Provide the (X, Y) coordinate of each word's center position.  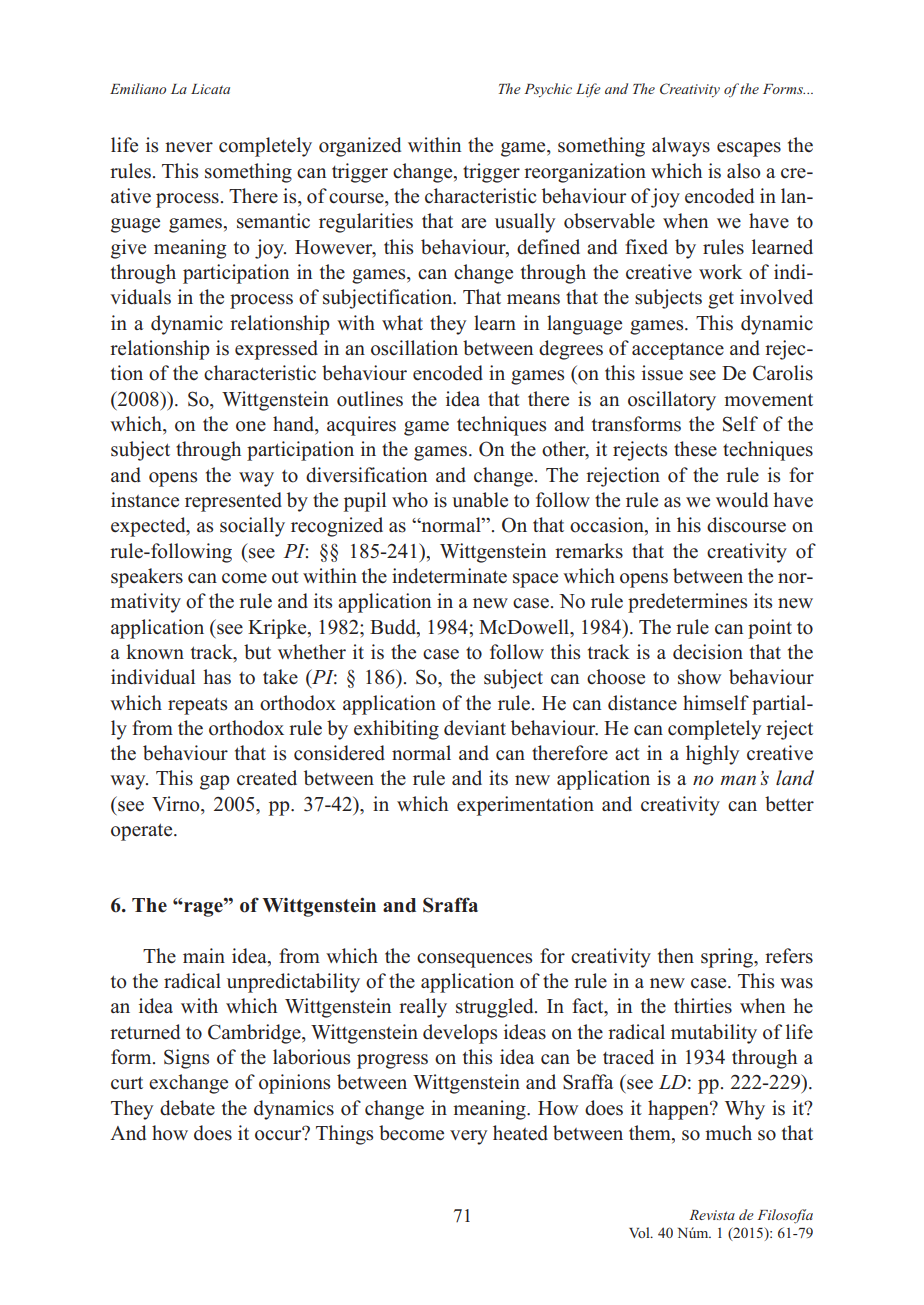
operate (143, 832)
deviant (475, 728)
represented (233, 502)
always (681, 147)
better (789, 804)
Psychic (548, 90)
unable (480, 500)
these (695, 449)
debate (187, 1108)
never (189, 147)
